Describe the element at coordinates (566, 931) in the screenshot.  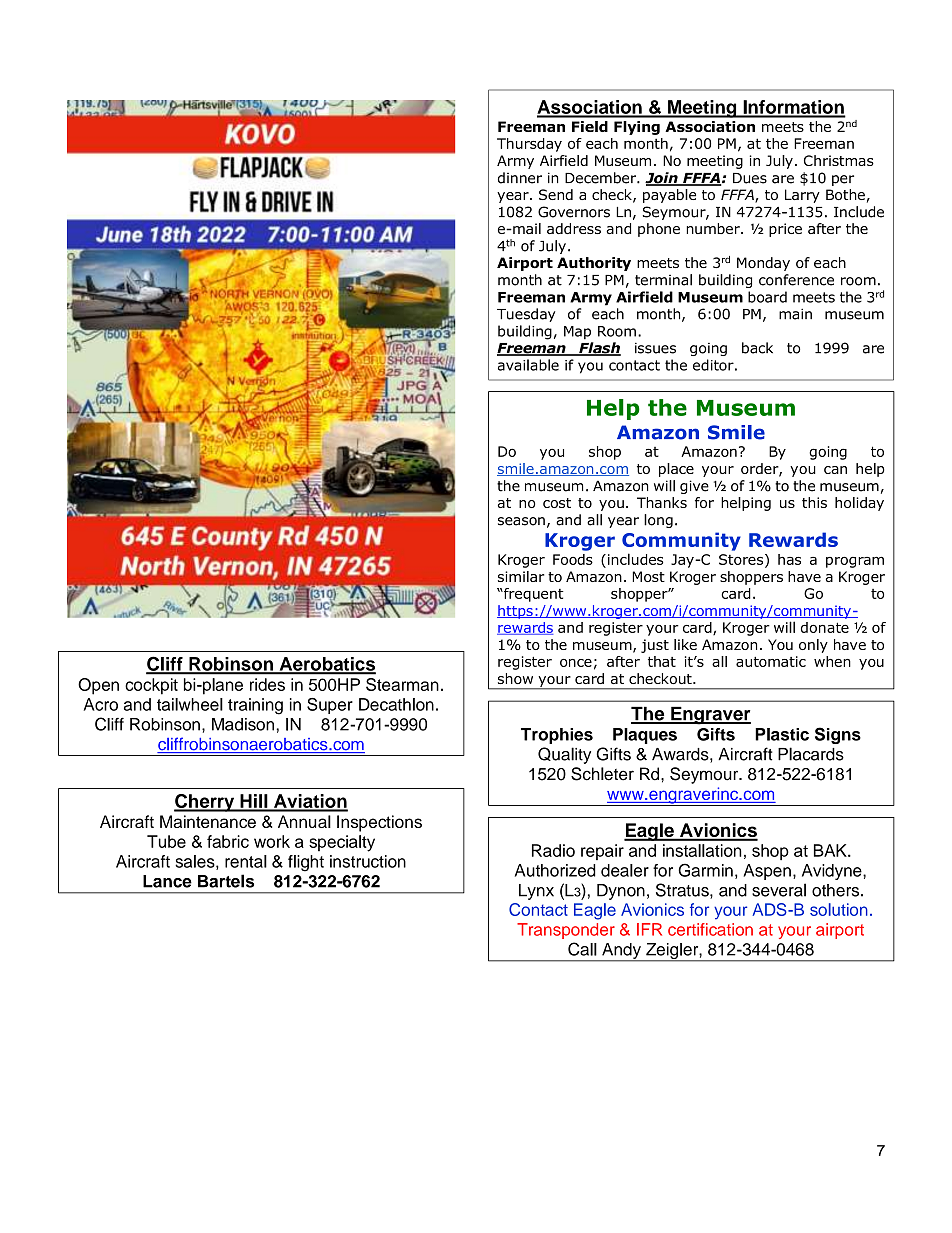
I see `Transponder` at that location.
